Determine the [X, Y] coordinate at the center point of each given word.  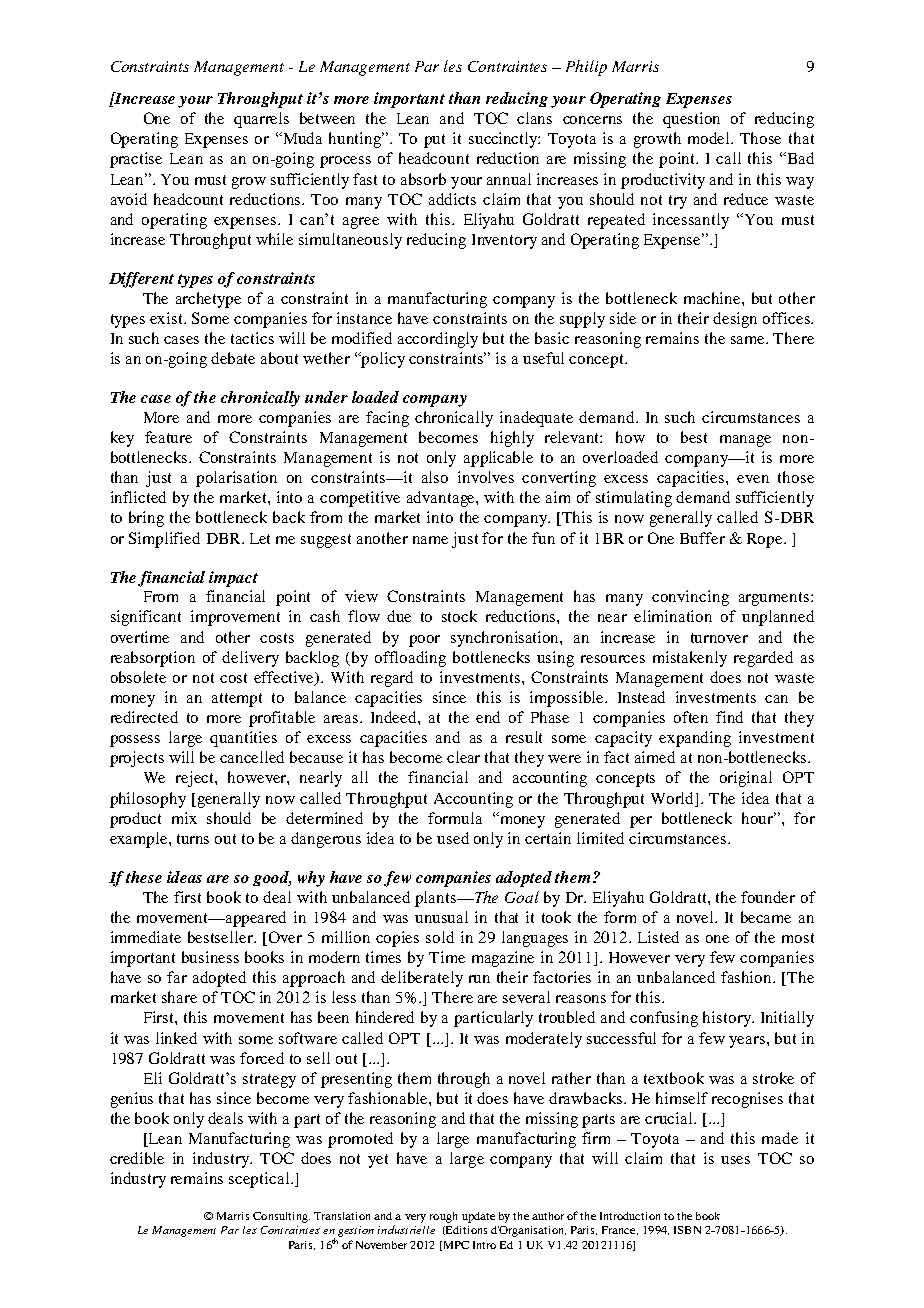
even [753, 479]
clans [534, 118]
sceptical [260, 1180]
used [453, 838]
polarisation [236, 479]
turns [193, 839]
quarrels [261, 120]
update [478, 1217]
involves [486, 477]
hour [759, 818]
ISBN [687, 1230]
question [691, 120]
